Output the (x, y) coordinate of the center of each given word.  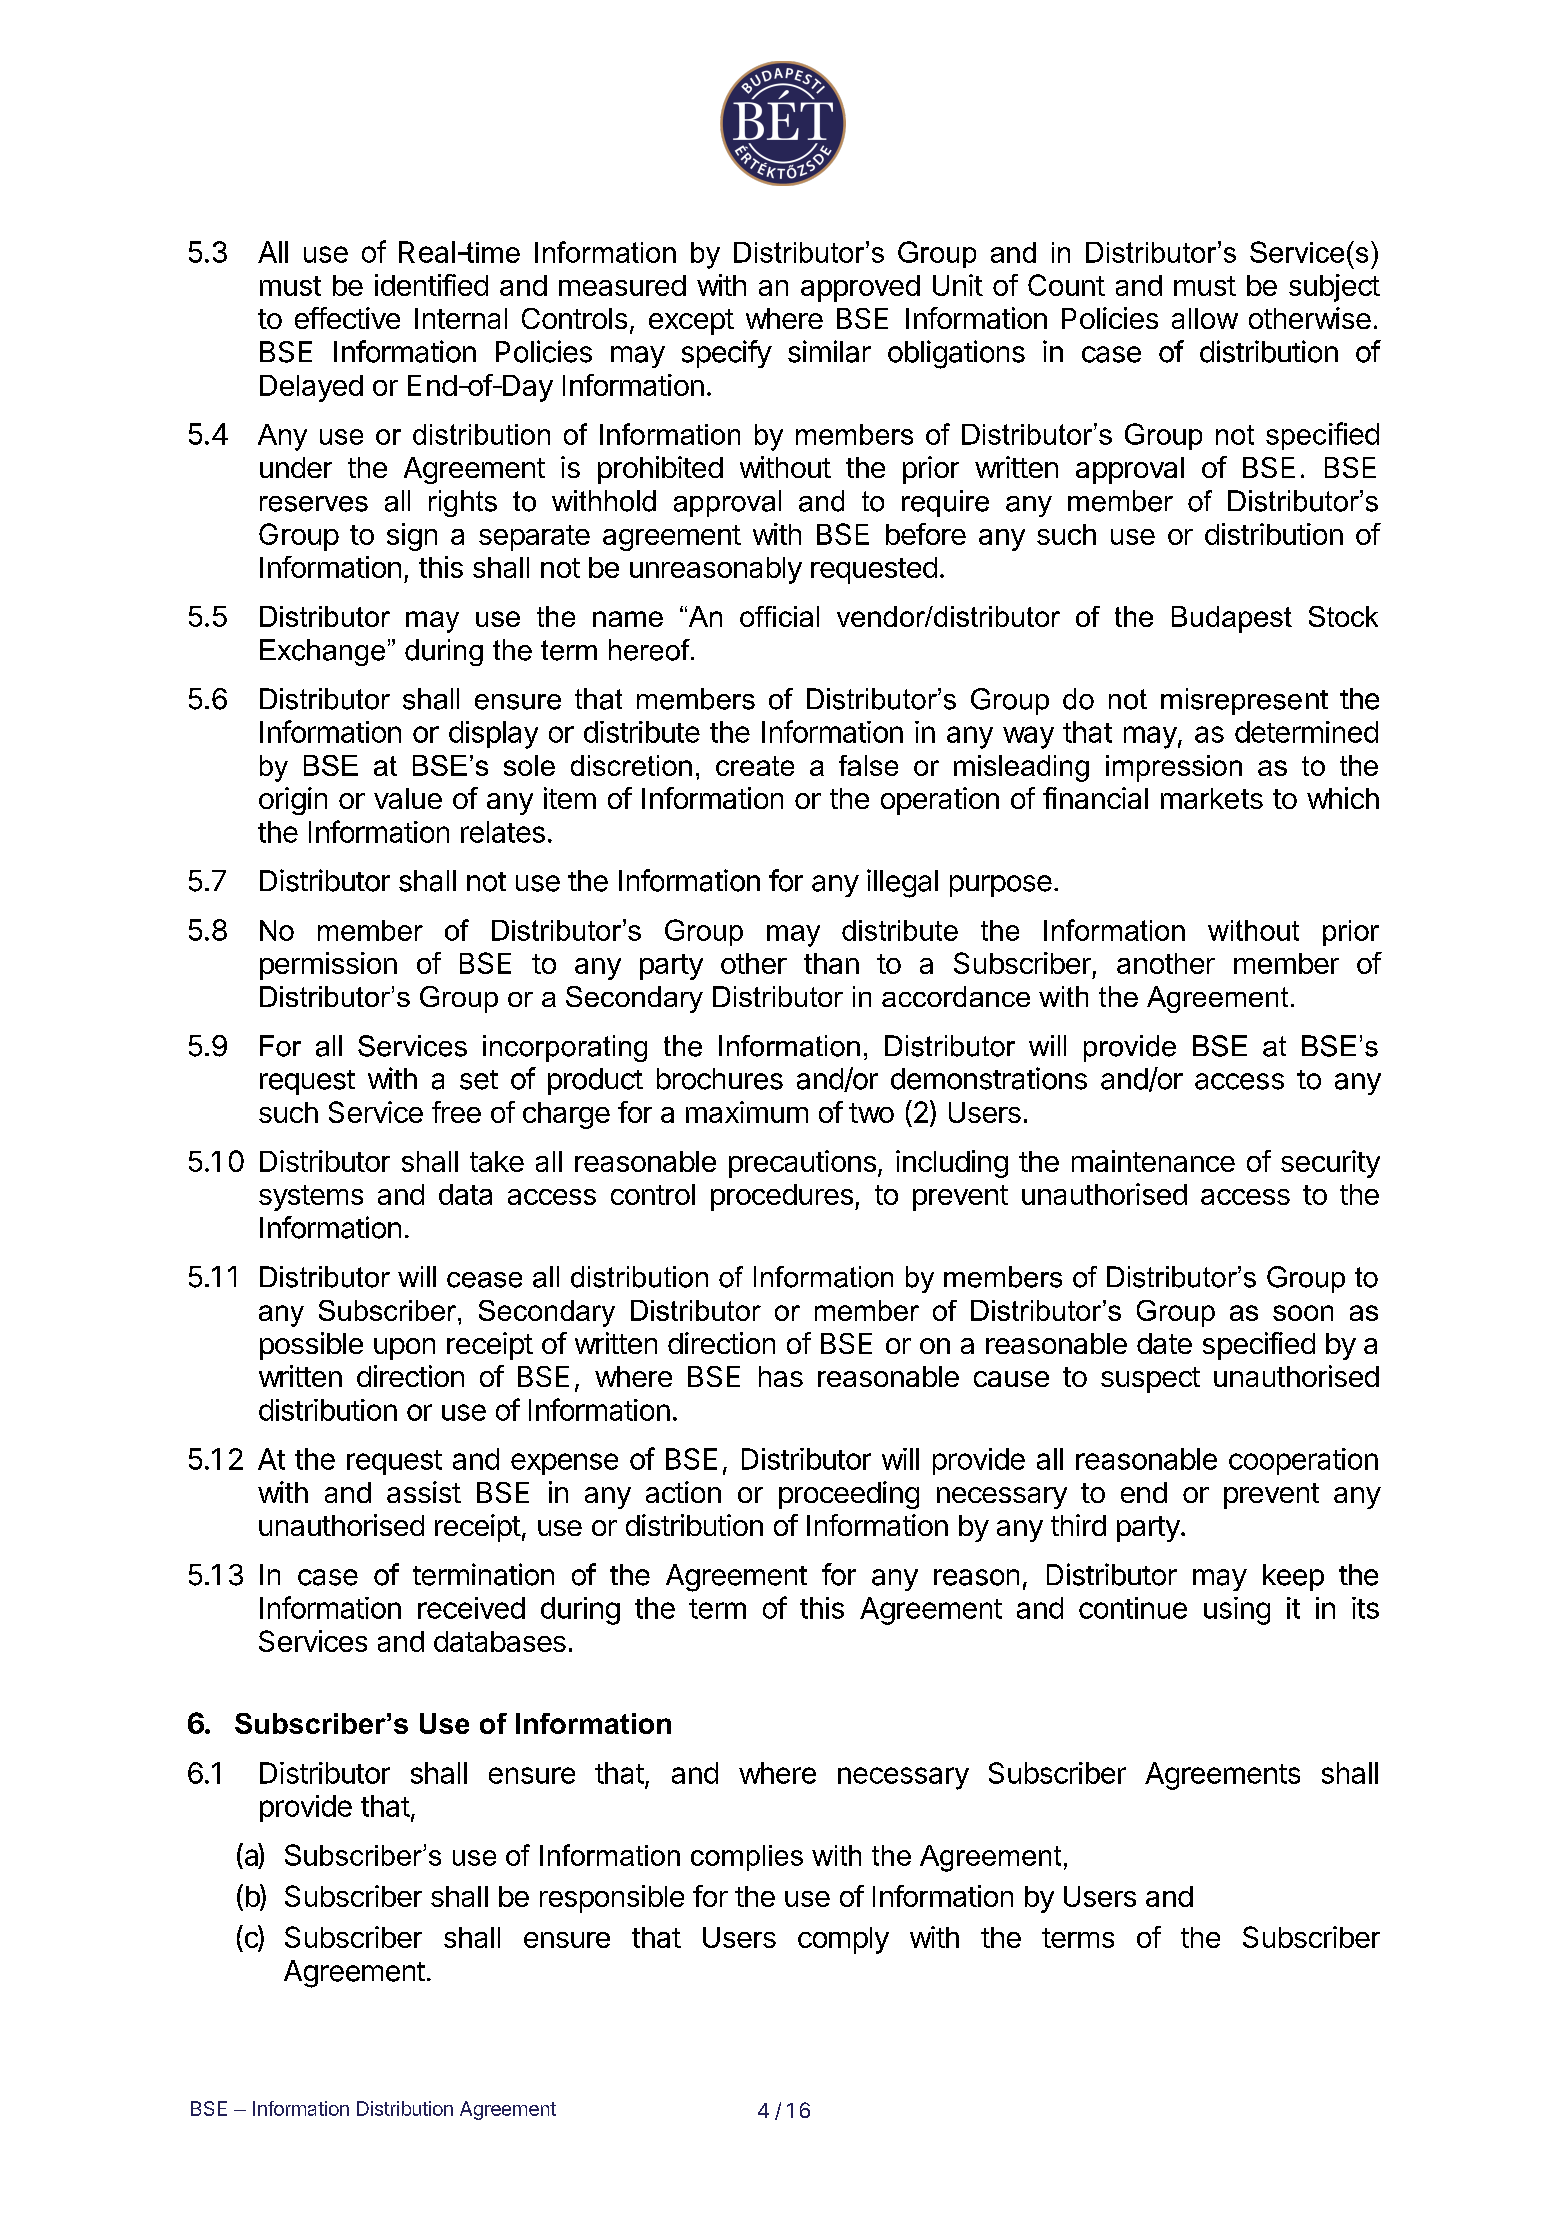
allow (1205, 318)
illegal (902, 883)
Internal (461, 318)
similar (829, 351)
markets (1212, 798)
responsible (612, 1899)
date (1164, 1343)
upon (404, 1349)
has (781, 1376)
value (408, 798)
